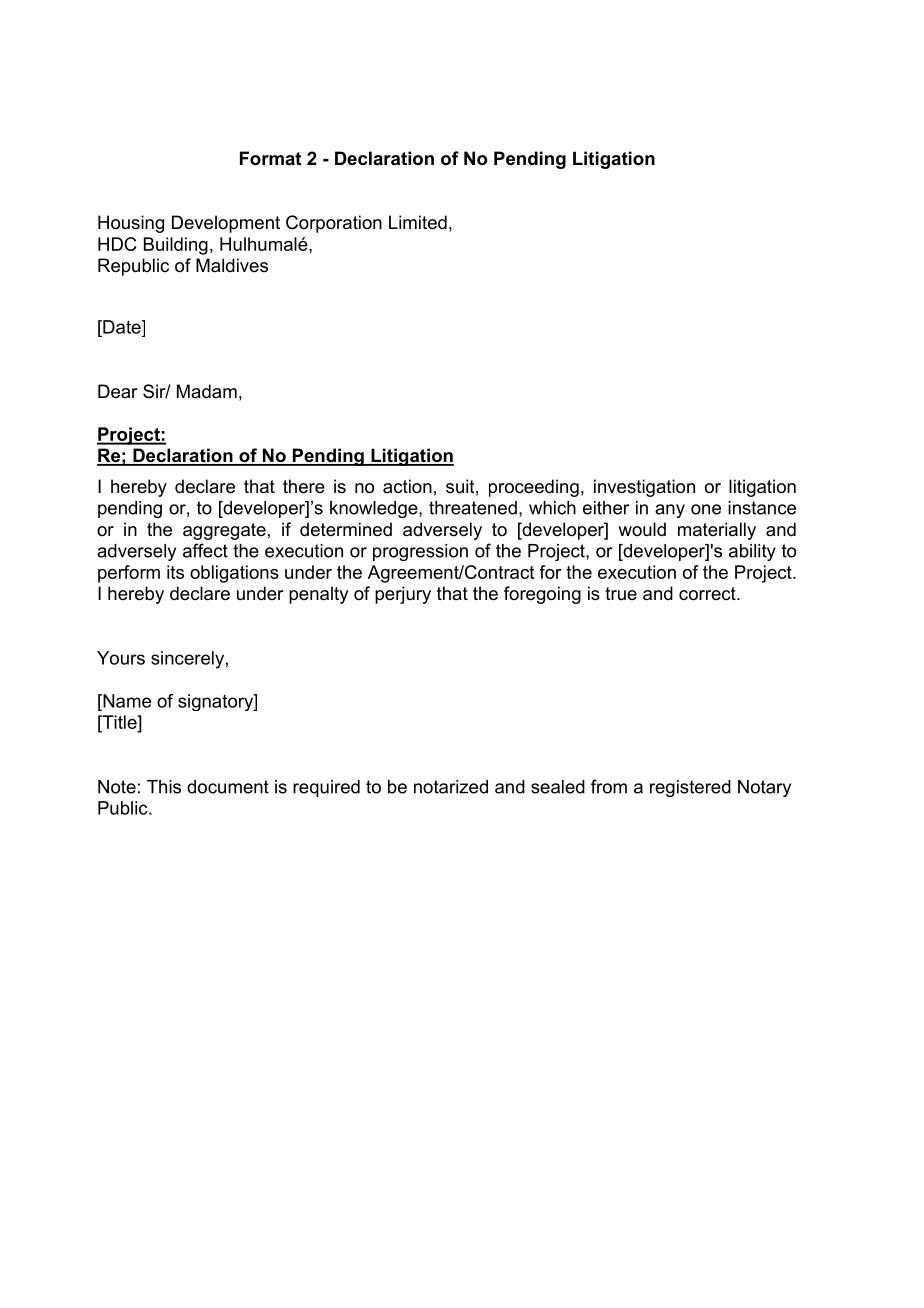  What do you see at coordinates (334, 224) in the screenshot?
I see `Corporation` at bounding box center [334, 224].
